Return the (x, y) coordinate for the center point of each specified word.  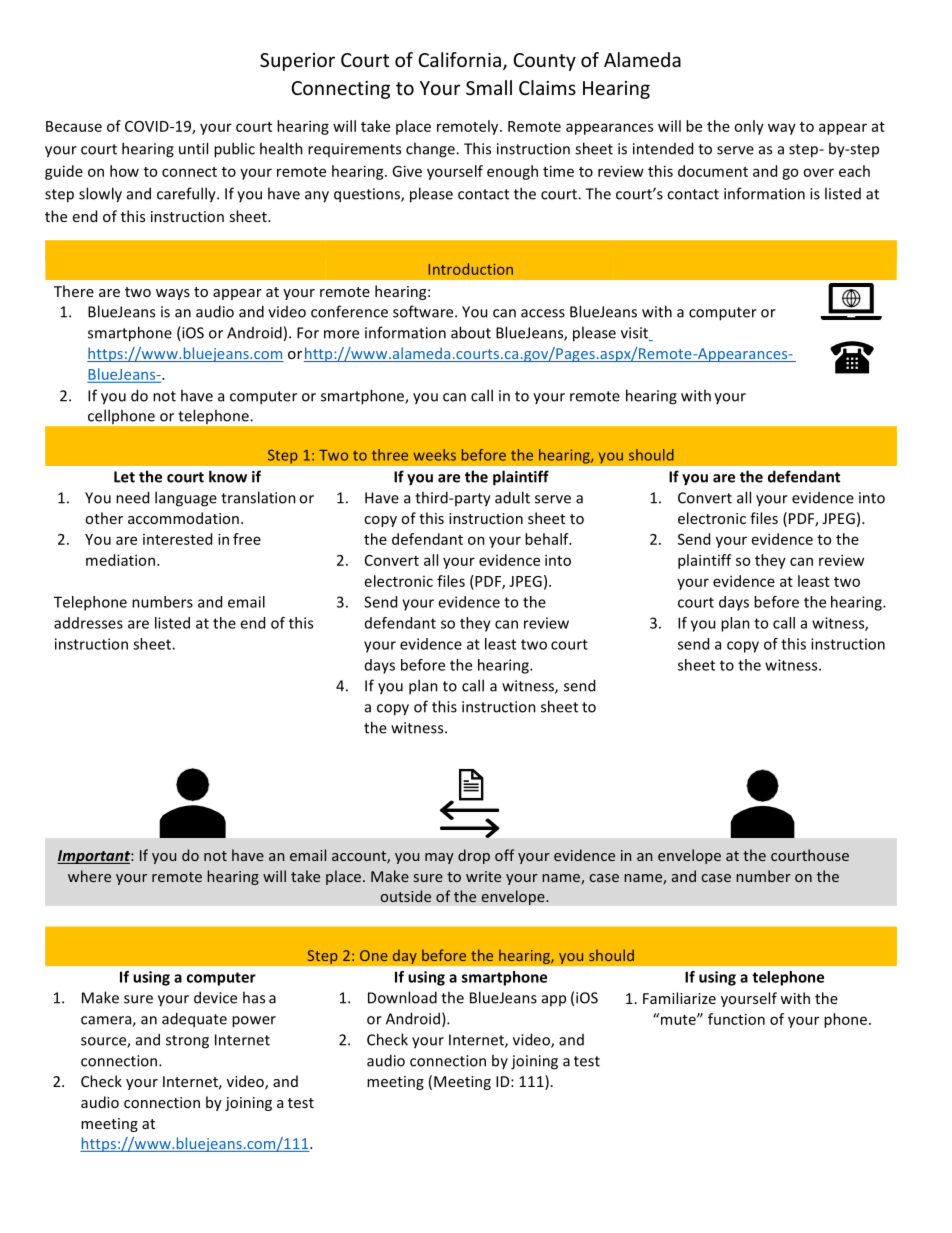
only (749, 127)
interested (177, 539)
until (193, 148)
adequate (194, 1020)
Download (402, 997)
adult (512, 497)
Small (489, 87)
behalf (548, 539)
